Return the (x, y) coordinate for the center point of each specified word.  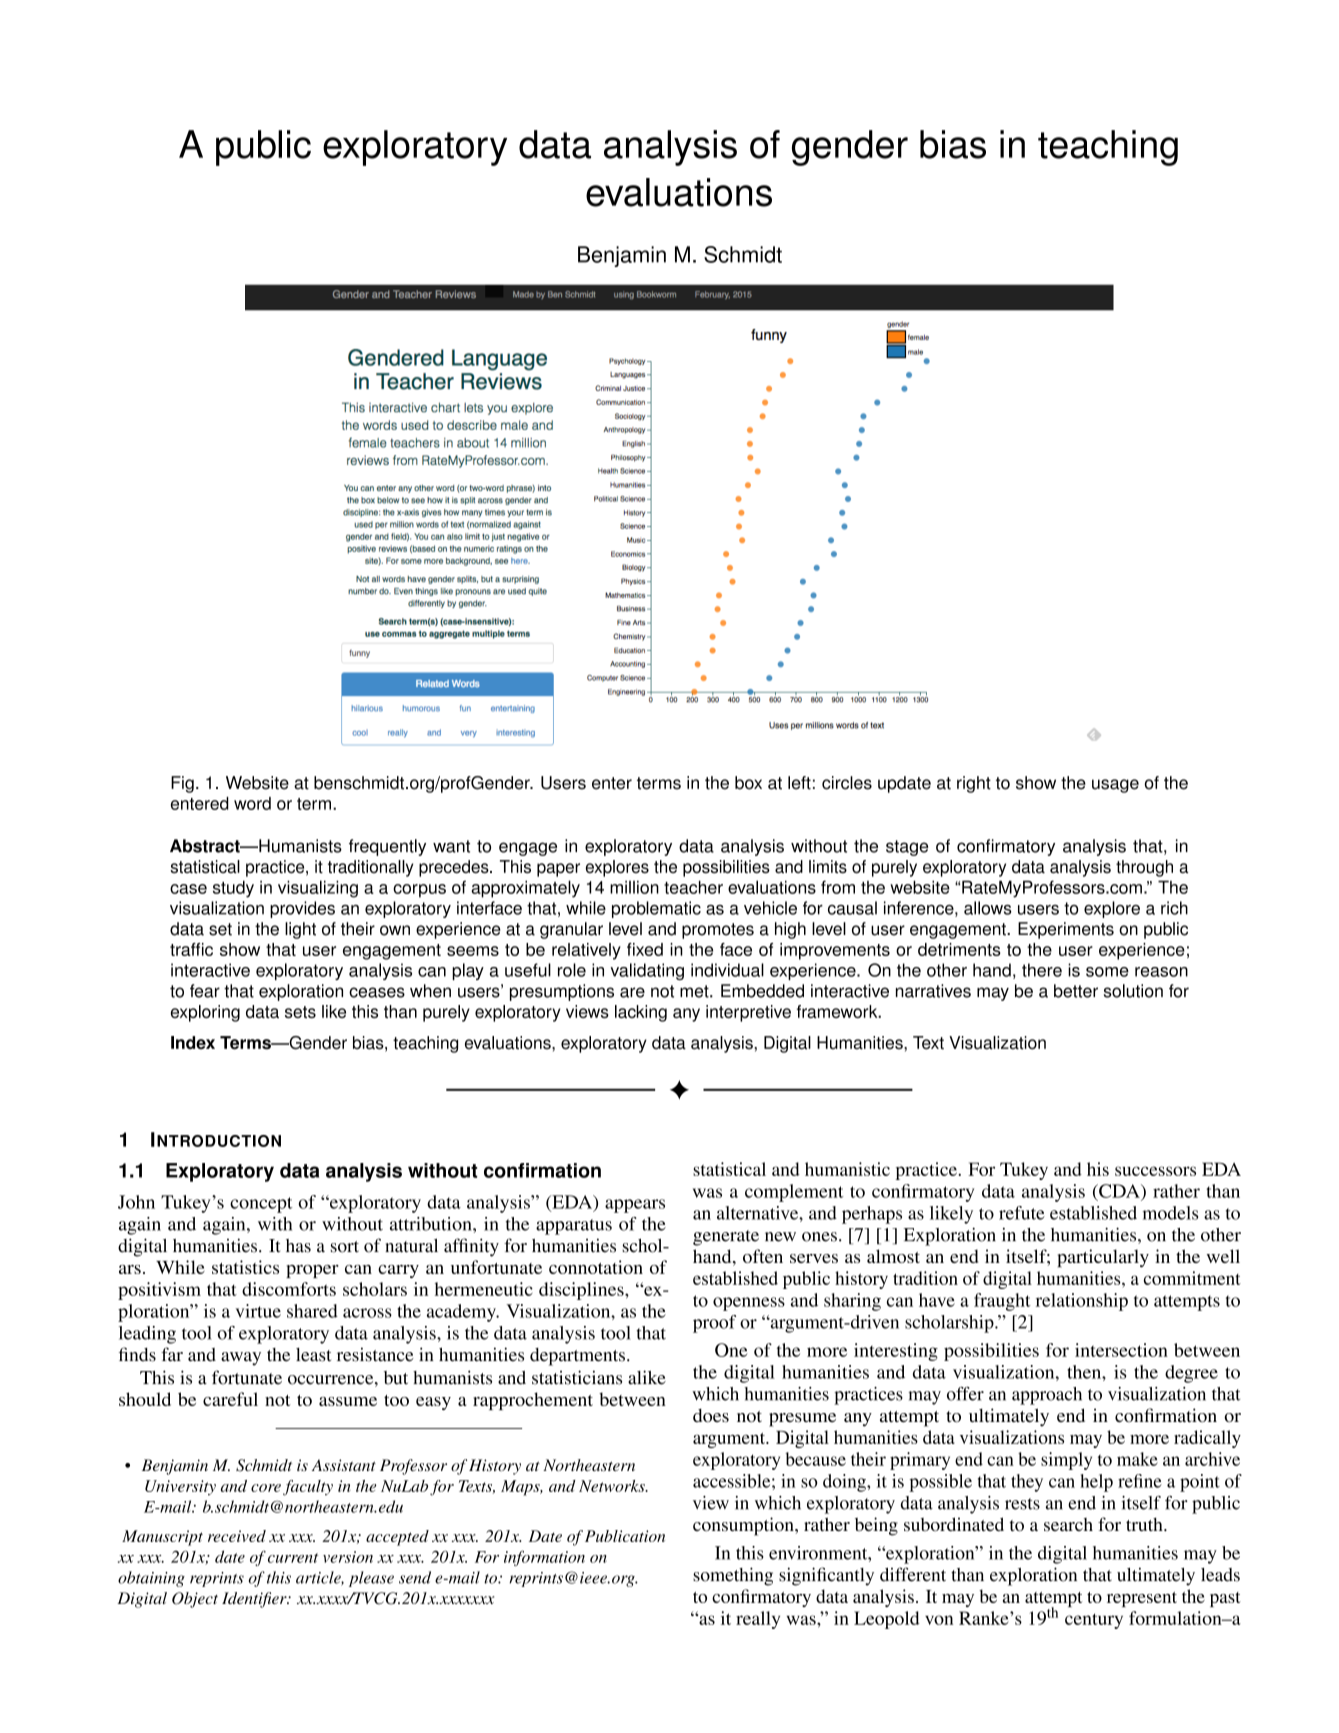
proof (714, 1324)
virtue (258, 1311)
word (252, 803)
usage (1115, 786)
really (758, 1620)
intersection (1121, 1350)
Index (193, 1043)
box (748, 783)
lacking (641, 1013)
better (1076, 991)
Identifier (255, 1600)
